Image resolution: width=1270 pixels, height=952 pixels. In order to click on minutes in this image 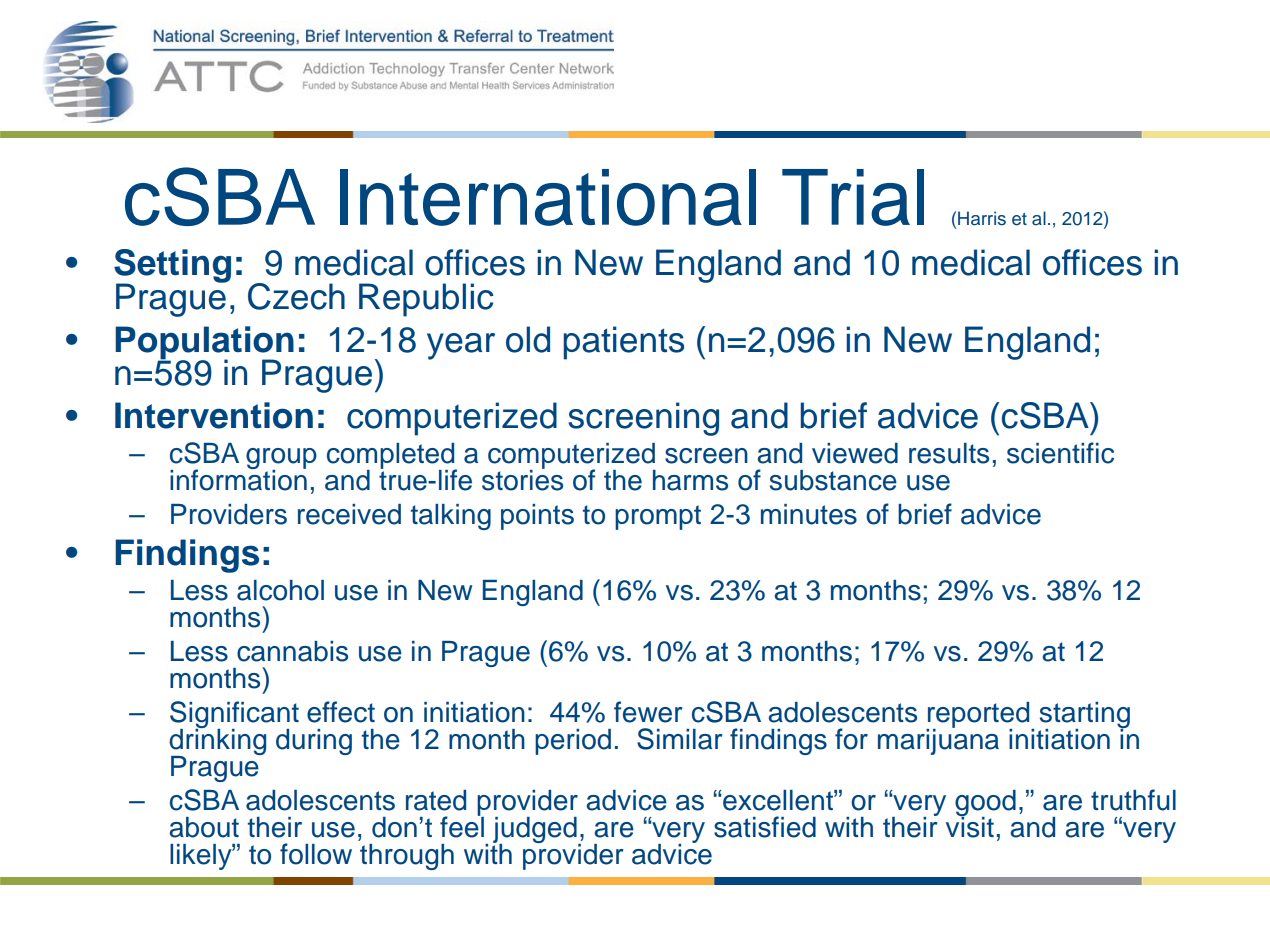, I will do `click(809, 514)`.
